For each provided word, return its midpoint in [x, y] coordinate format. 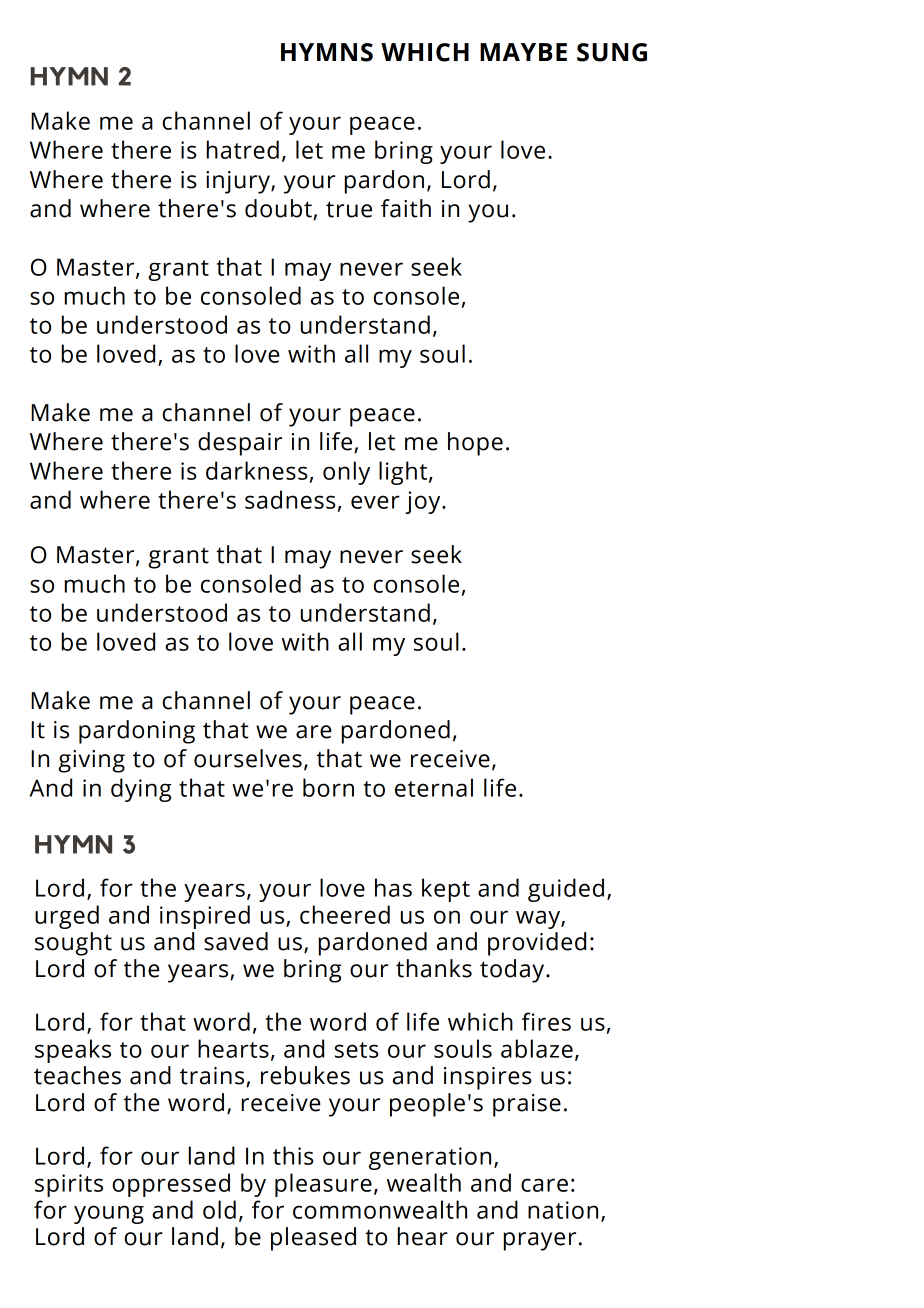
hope [475, 444]
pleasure [323, 1185]
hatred [243, 149]
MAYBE [523, 52]
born [328, 787]
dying [141, 790]
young [109, 1214]
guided [566, 890]
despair [240, 444]
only [346, 473]
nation [563, 1210]
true [349, 209]
